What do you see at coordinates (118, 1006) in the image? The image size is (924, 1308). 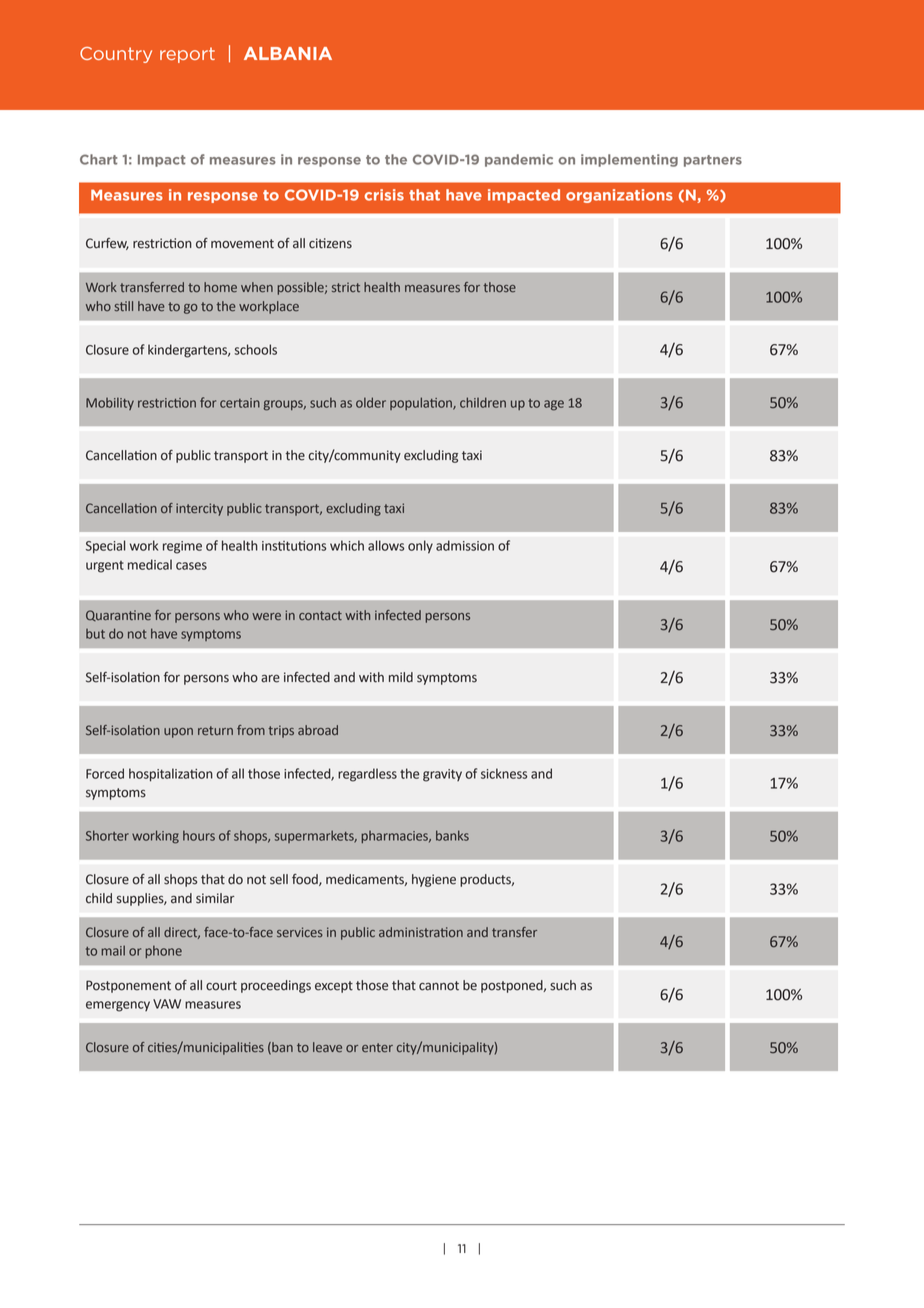 I see `emergency` at bounding box center [118, 1006].
